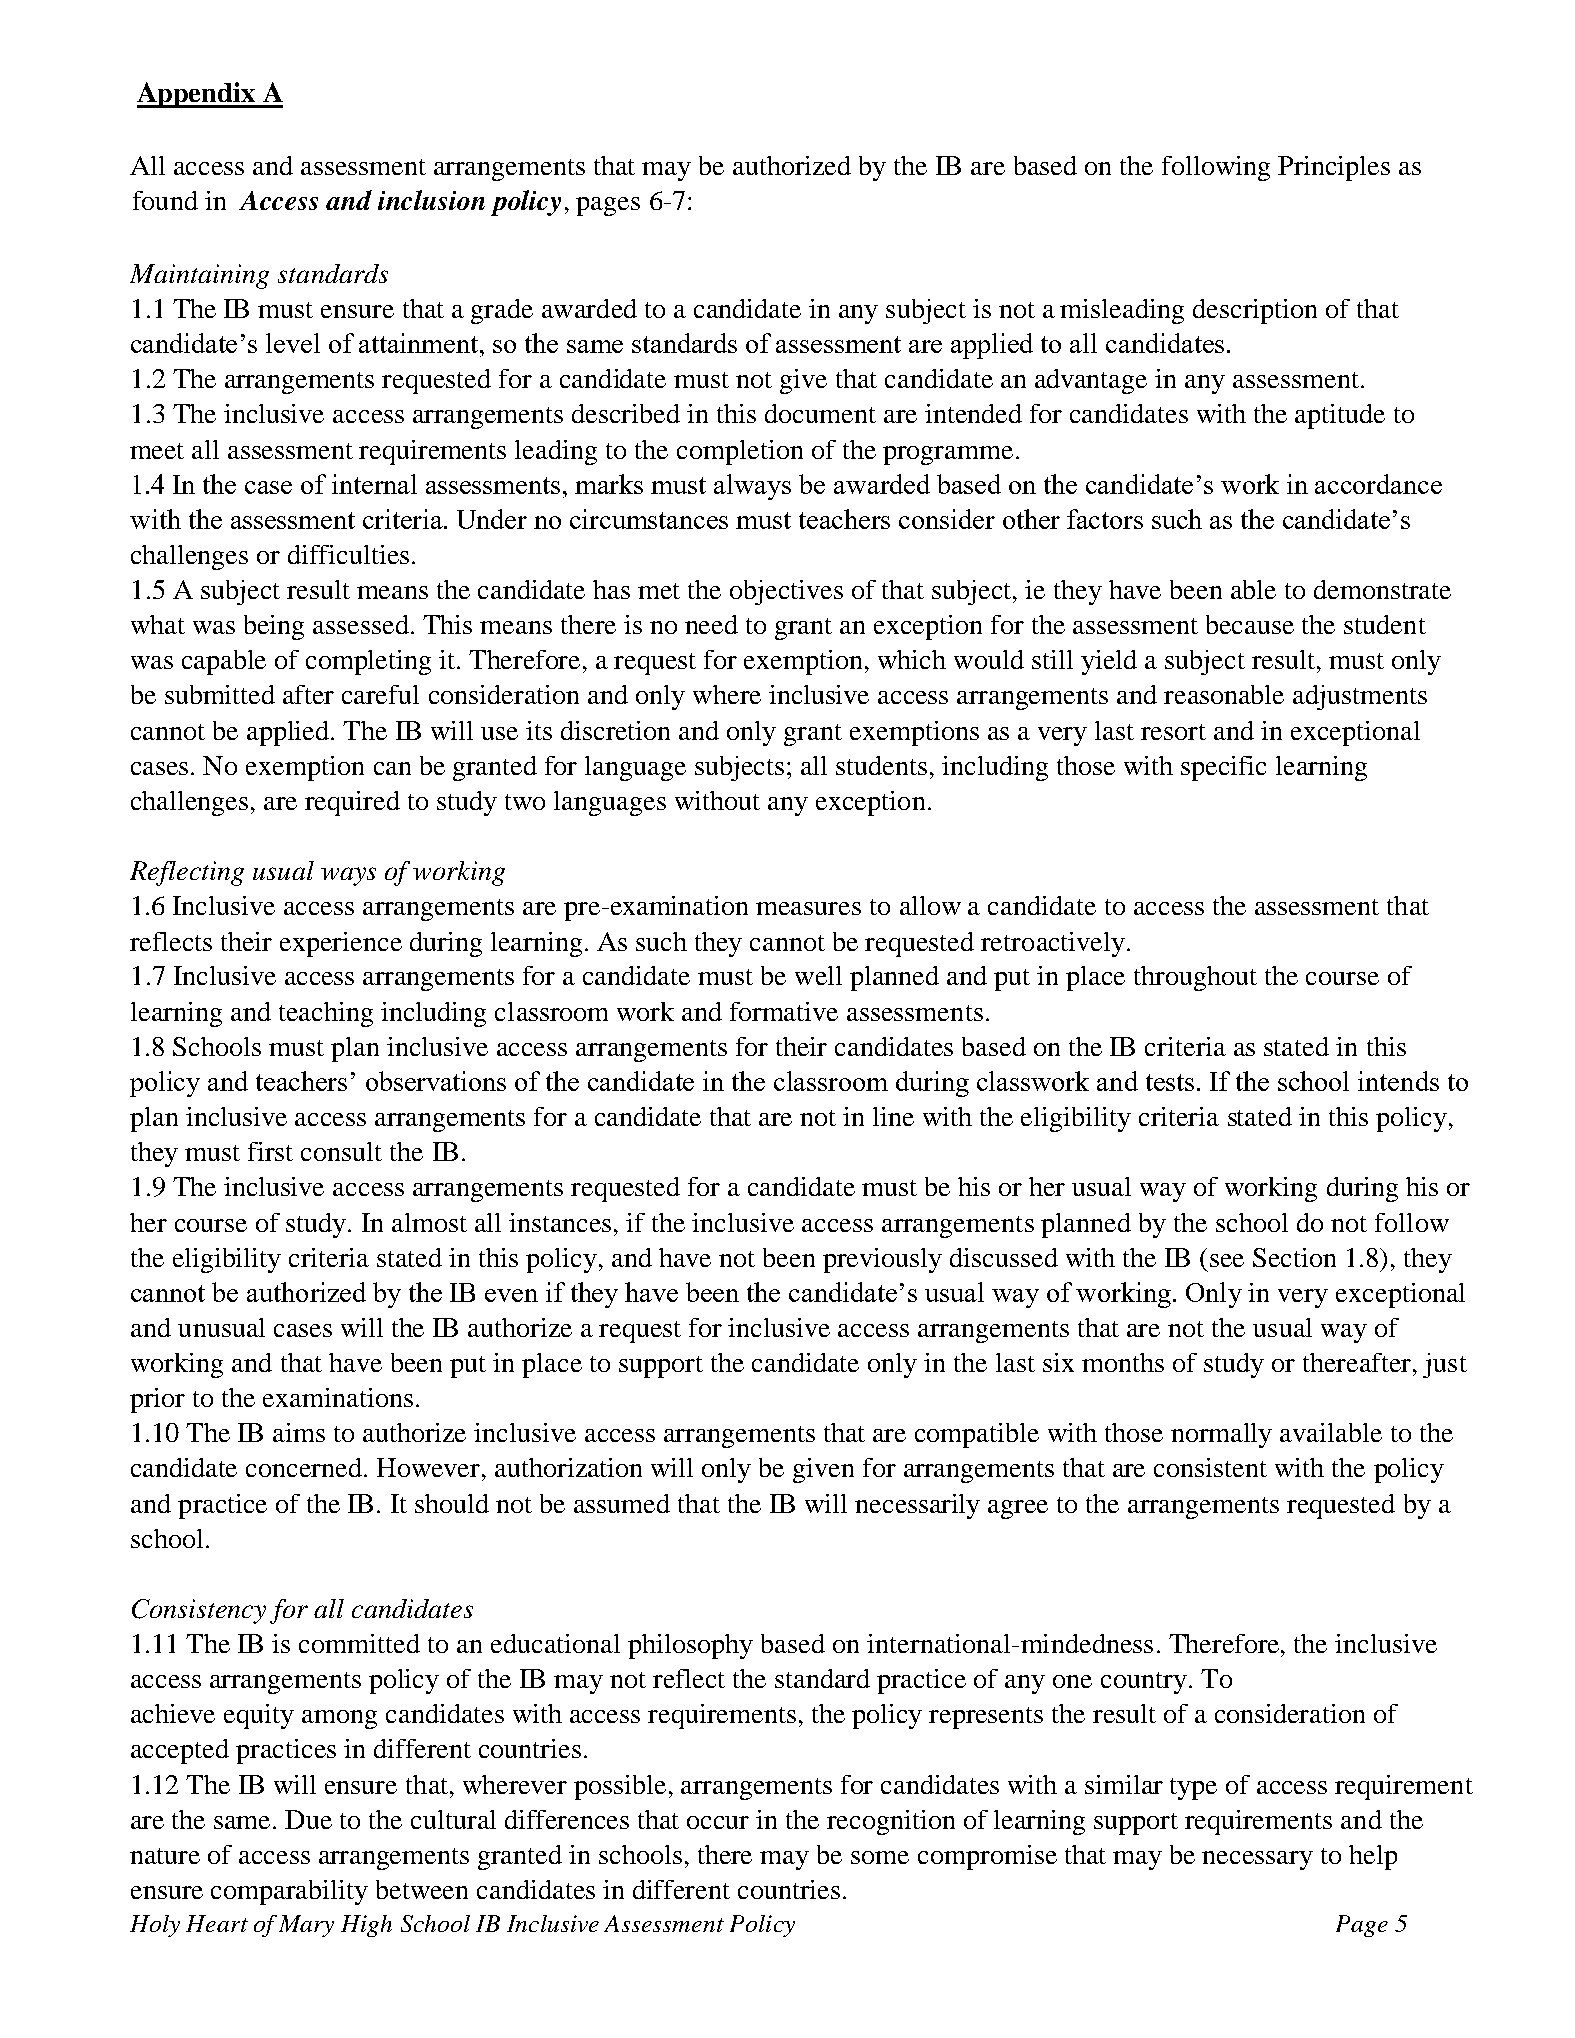 Image resolution: width=1575 pixels, height=2038 pixels. What do you see at coordinates (1334, 168) in the screenshot?
I see `Principles` at bounding box center [1334, 168].
